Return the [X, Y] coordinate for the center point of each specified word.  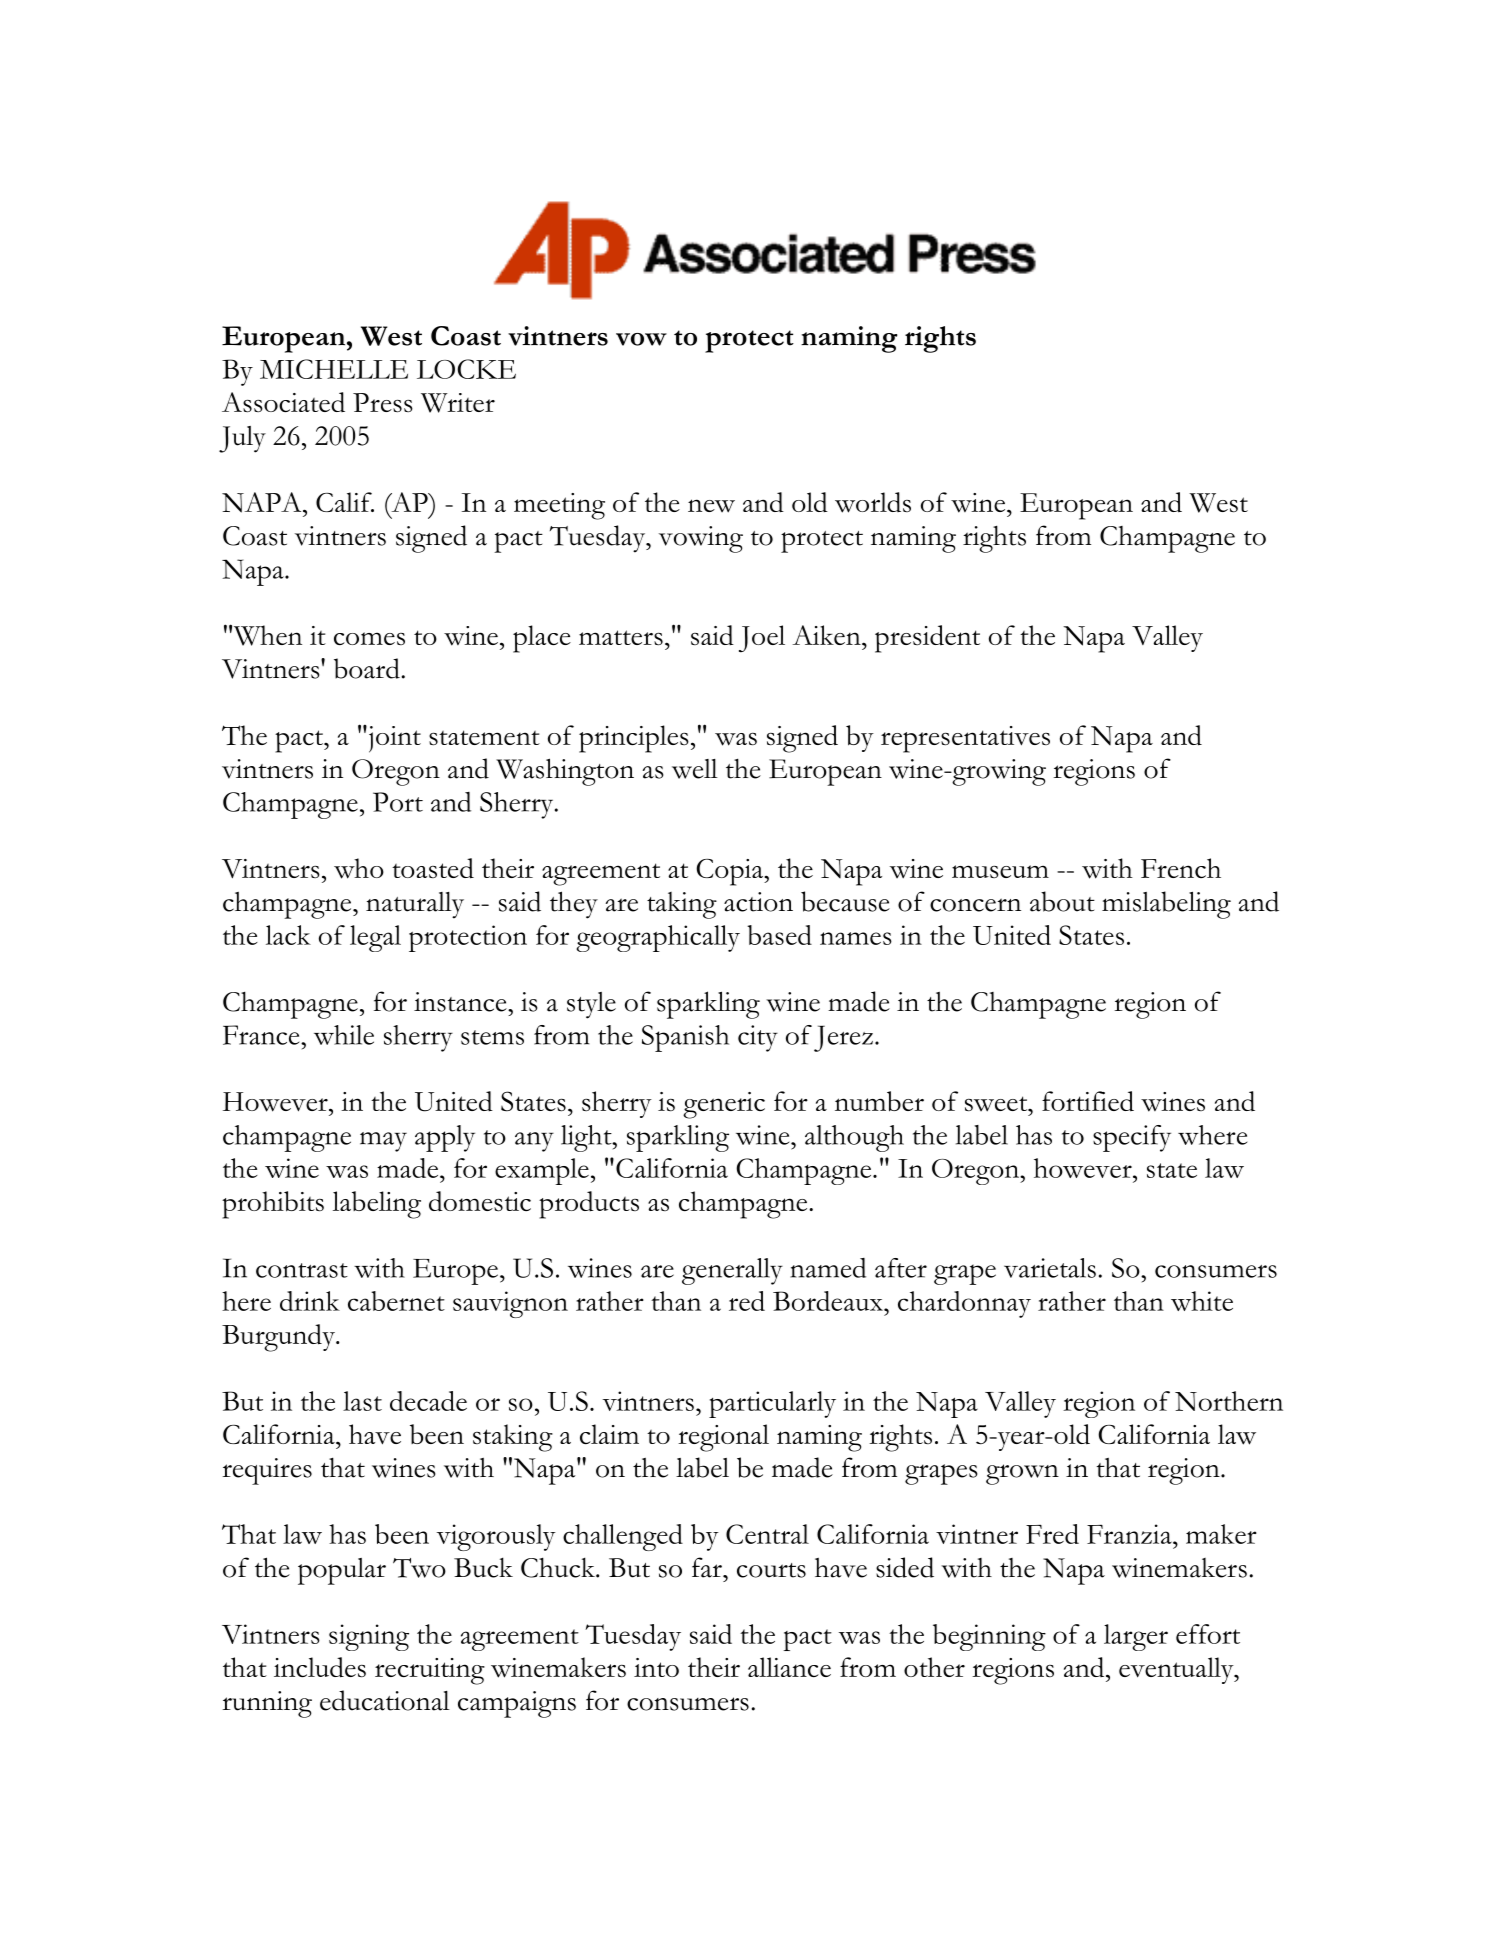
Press [383, 403]
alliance [789, 1667]
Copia [731, 872]
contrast [302, 1270]
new [711, 506]
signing [369, 1637]
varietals [1050, 1268]
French [1181, 868]
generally [732, 1271]
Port [398, 802]
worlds [873, 502]
